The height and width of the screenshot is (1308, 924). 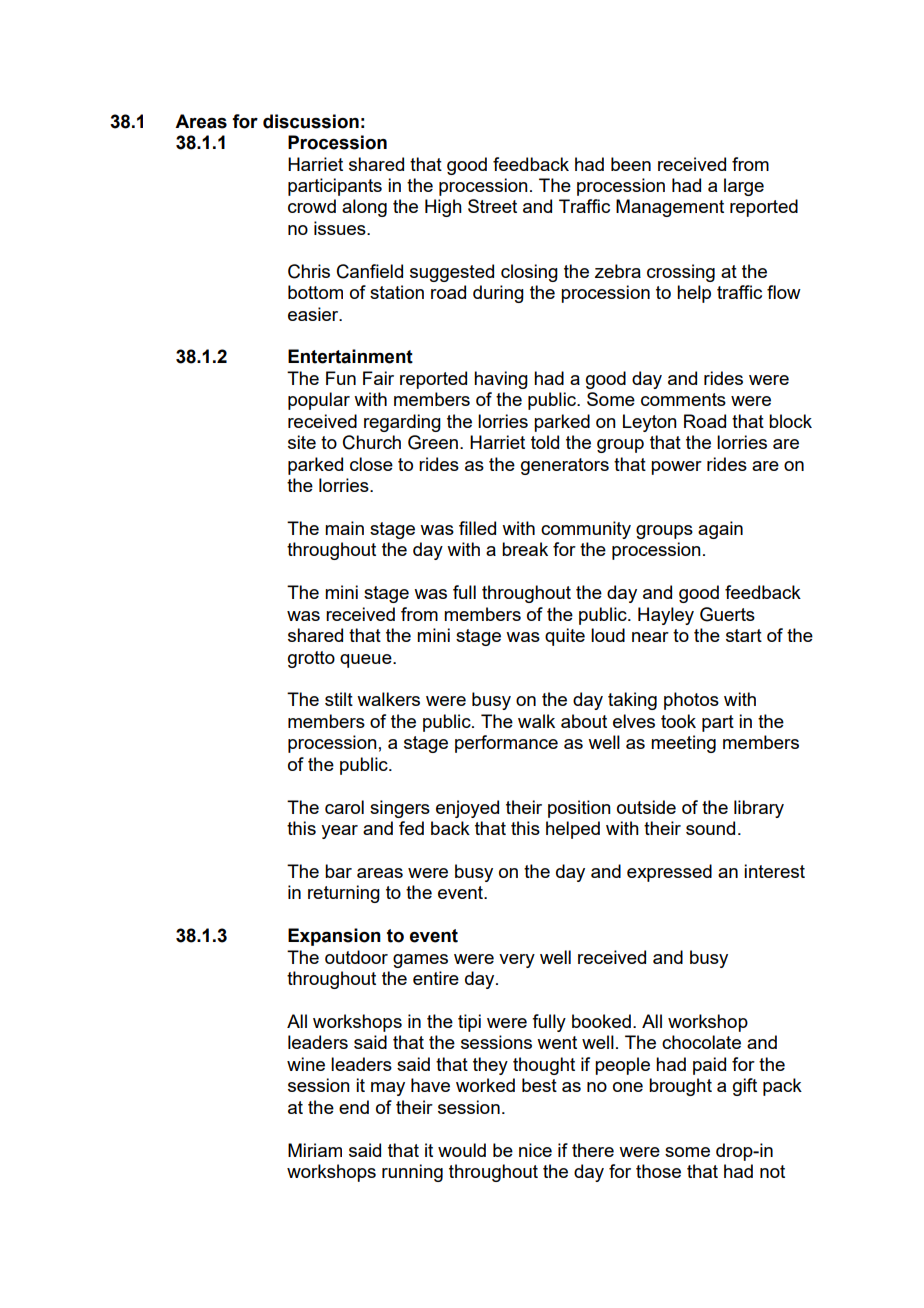 I want to click on queue, so click(x=367, y=661).
